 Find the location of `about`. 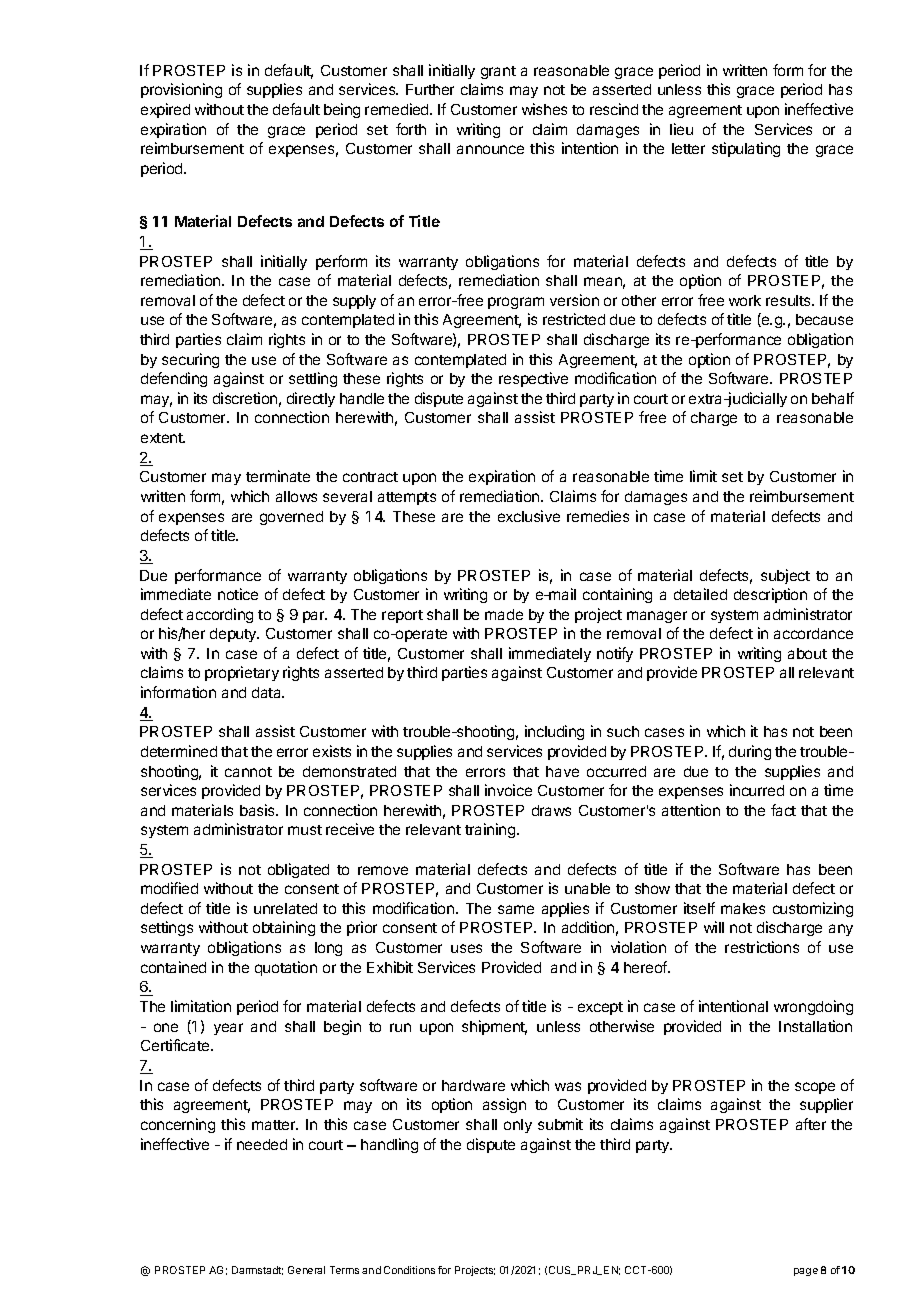

about is located at coordinates (807, 653).
